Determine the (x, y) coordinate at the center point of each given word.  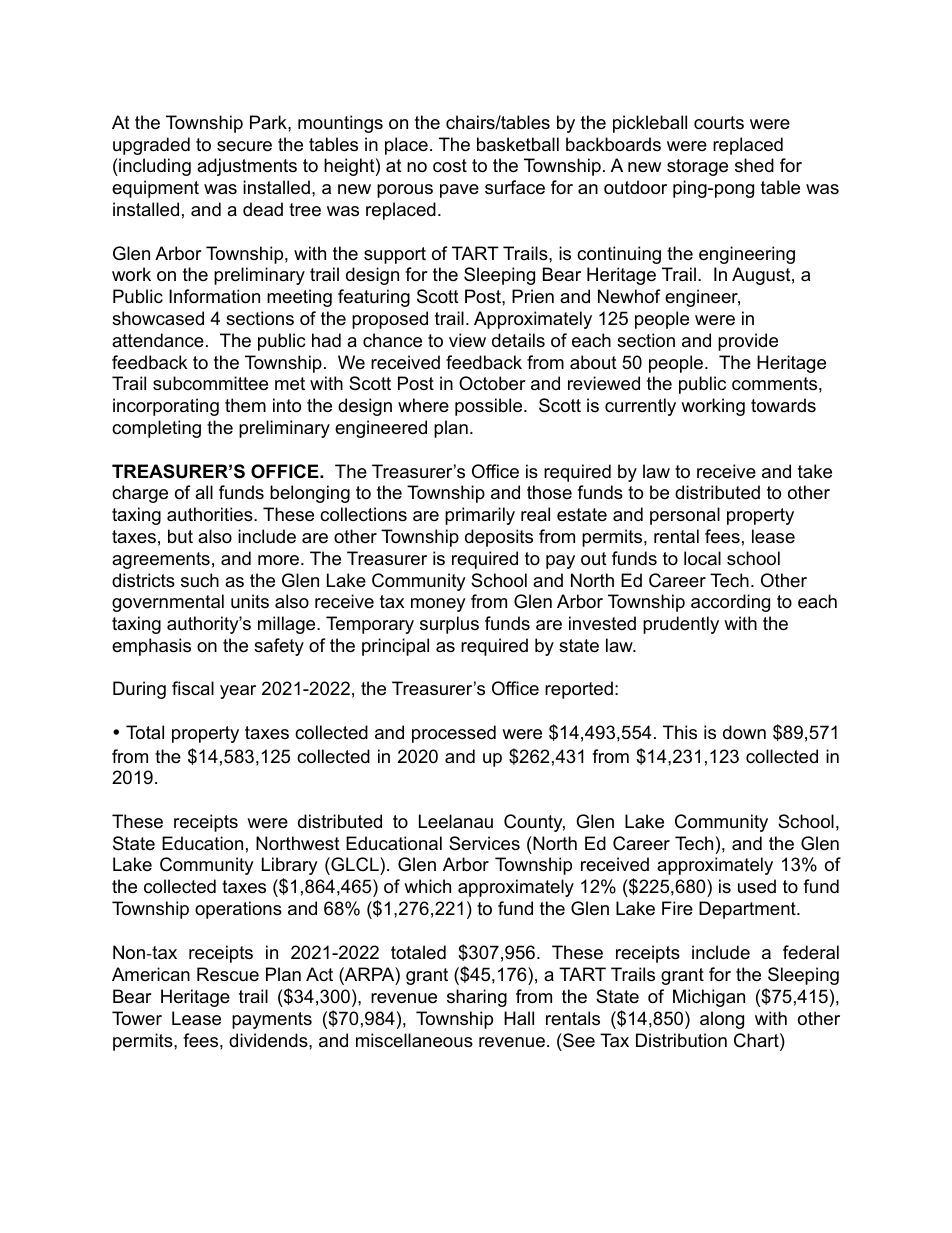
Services (484, 843)
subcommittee (210, 383)
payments (272, 1020)
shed (754, 165)
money (438, 605)
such (200, 580)
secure (244, 146)
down (744, 732)
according (730, 603)
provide (748, 342)
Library (290, 866)
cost (450, 166)
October (492, 383)
